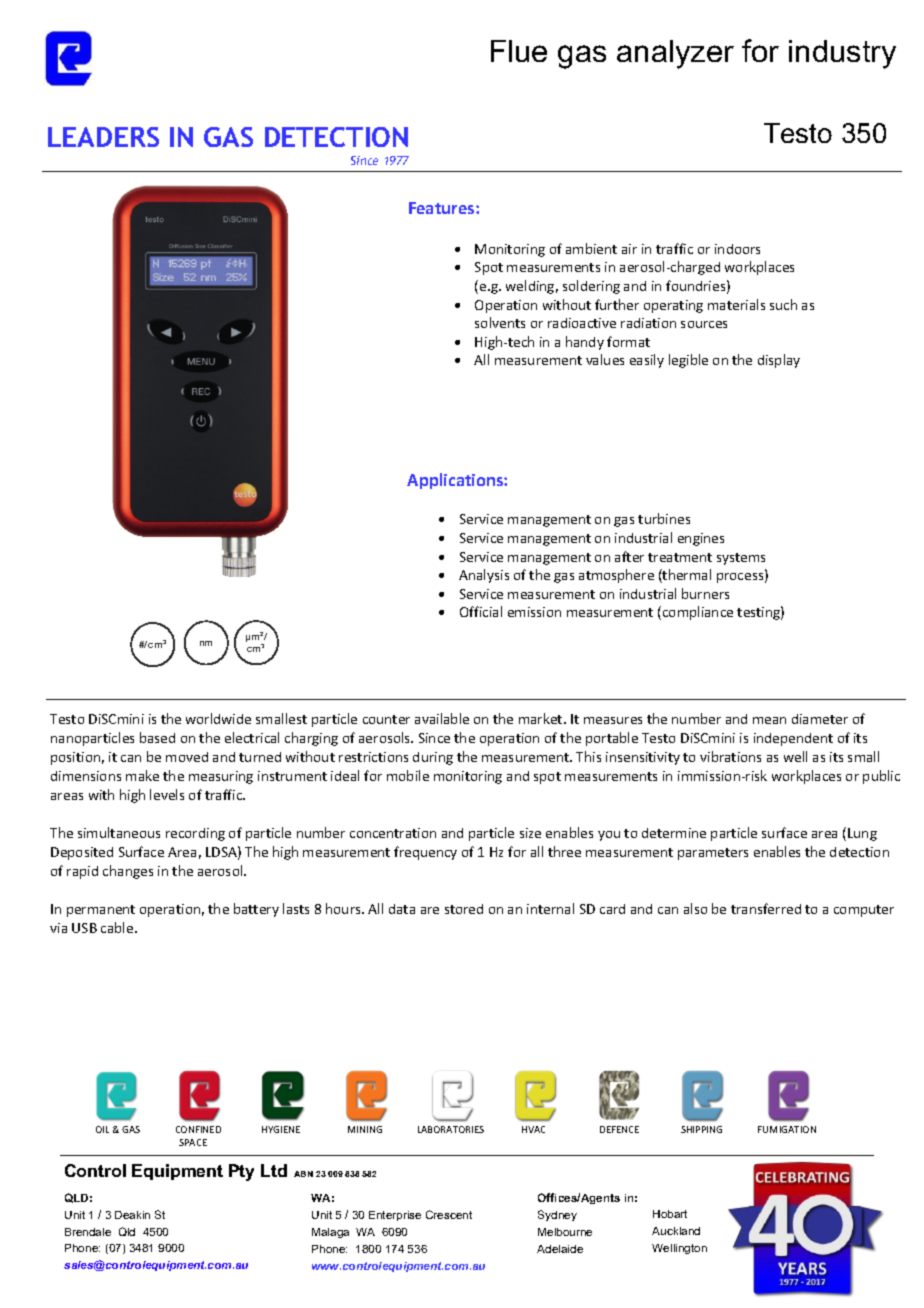 This screenshot has height=1308, width=924. I want to click on frequency, so click(425, 853).
